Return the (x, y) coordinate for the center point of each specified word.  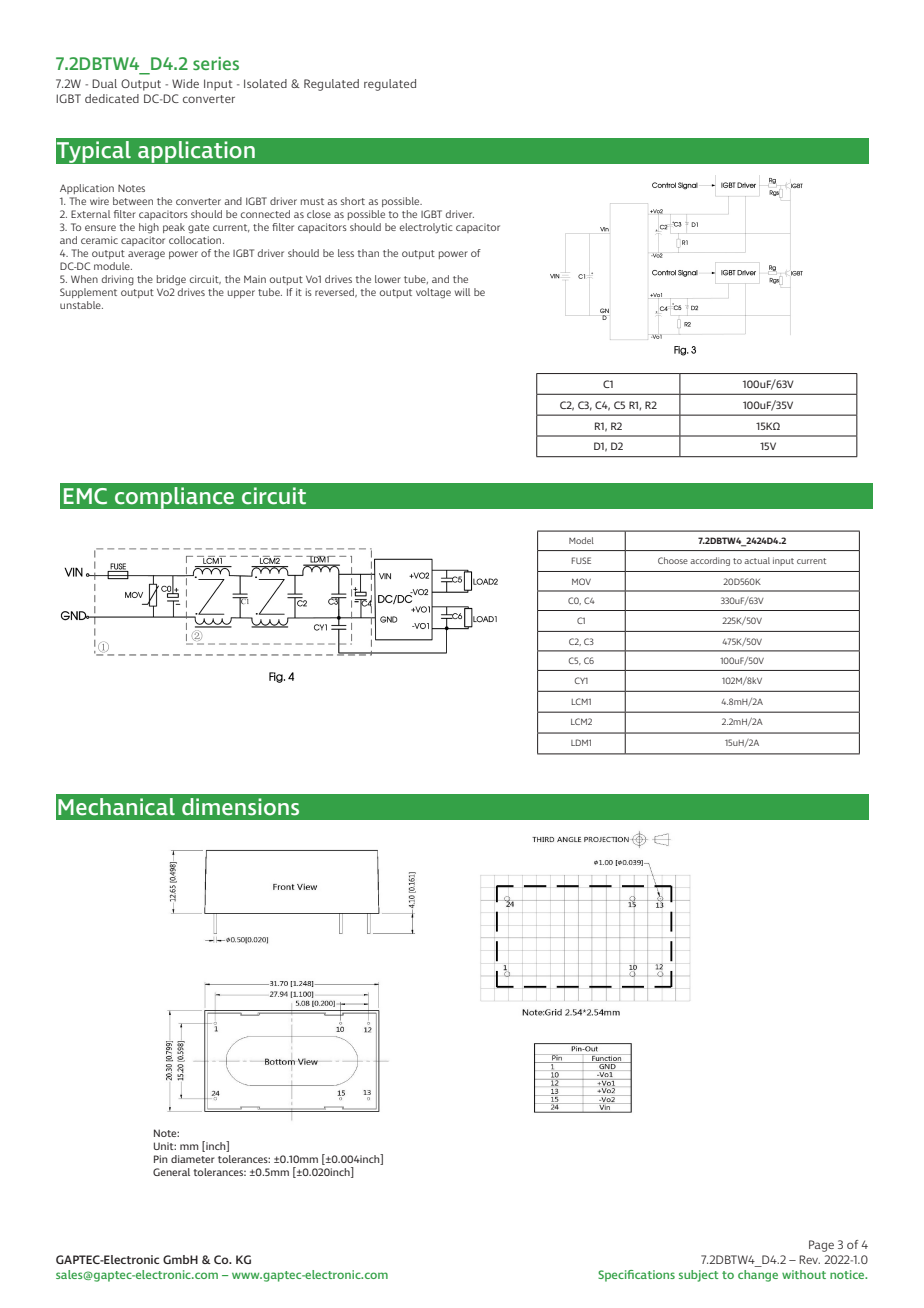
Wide (185, 83)
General (171, 1172)
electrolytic (426, 228)
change (758, 1276)
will (462, 292)
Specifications (636, 1276)
